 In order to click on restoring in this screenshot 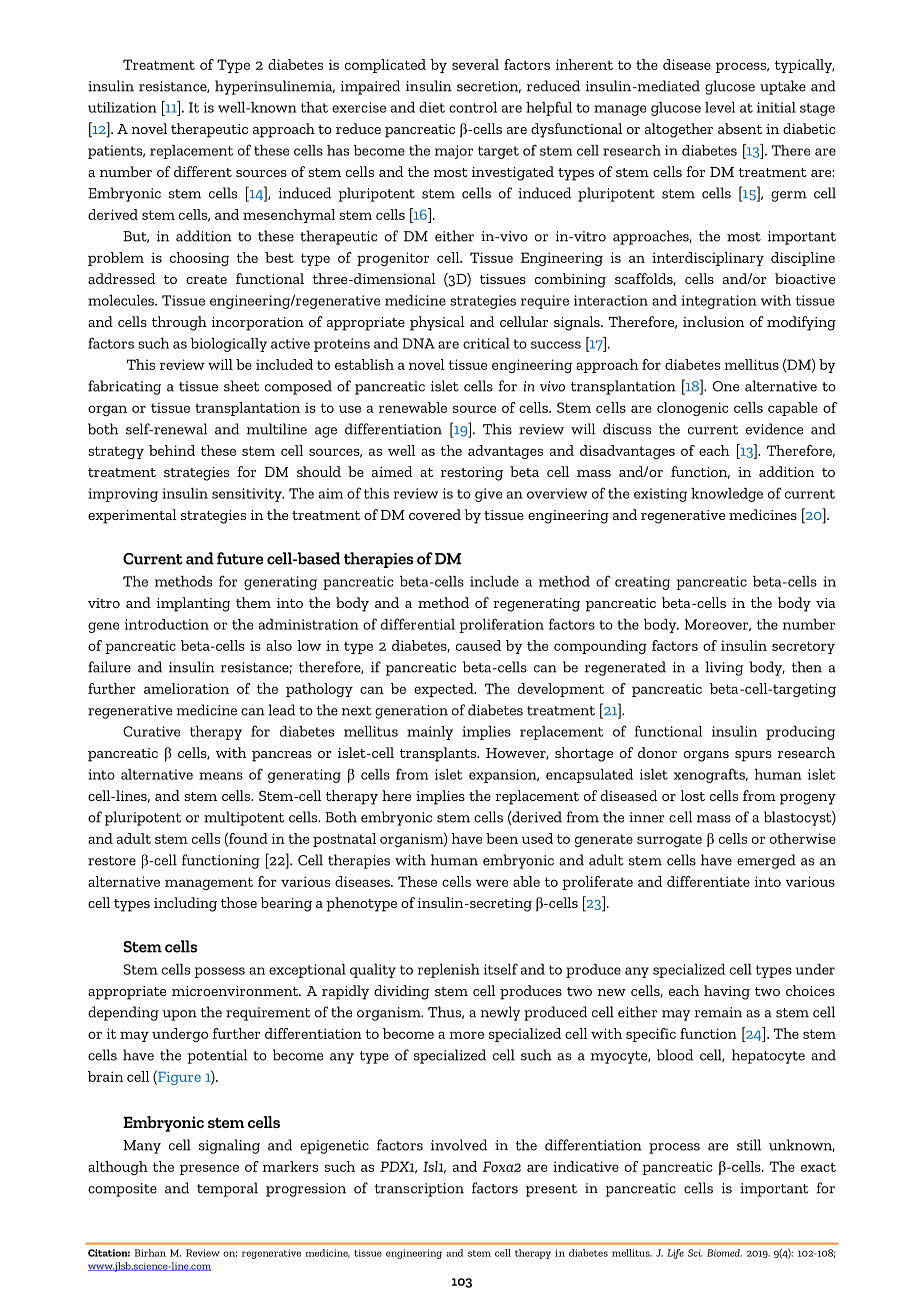, I will do `click(472, 474)`.
